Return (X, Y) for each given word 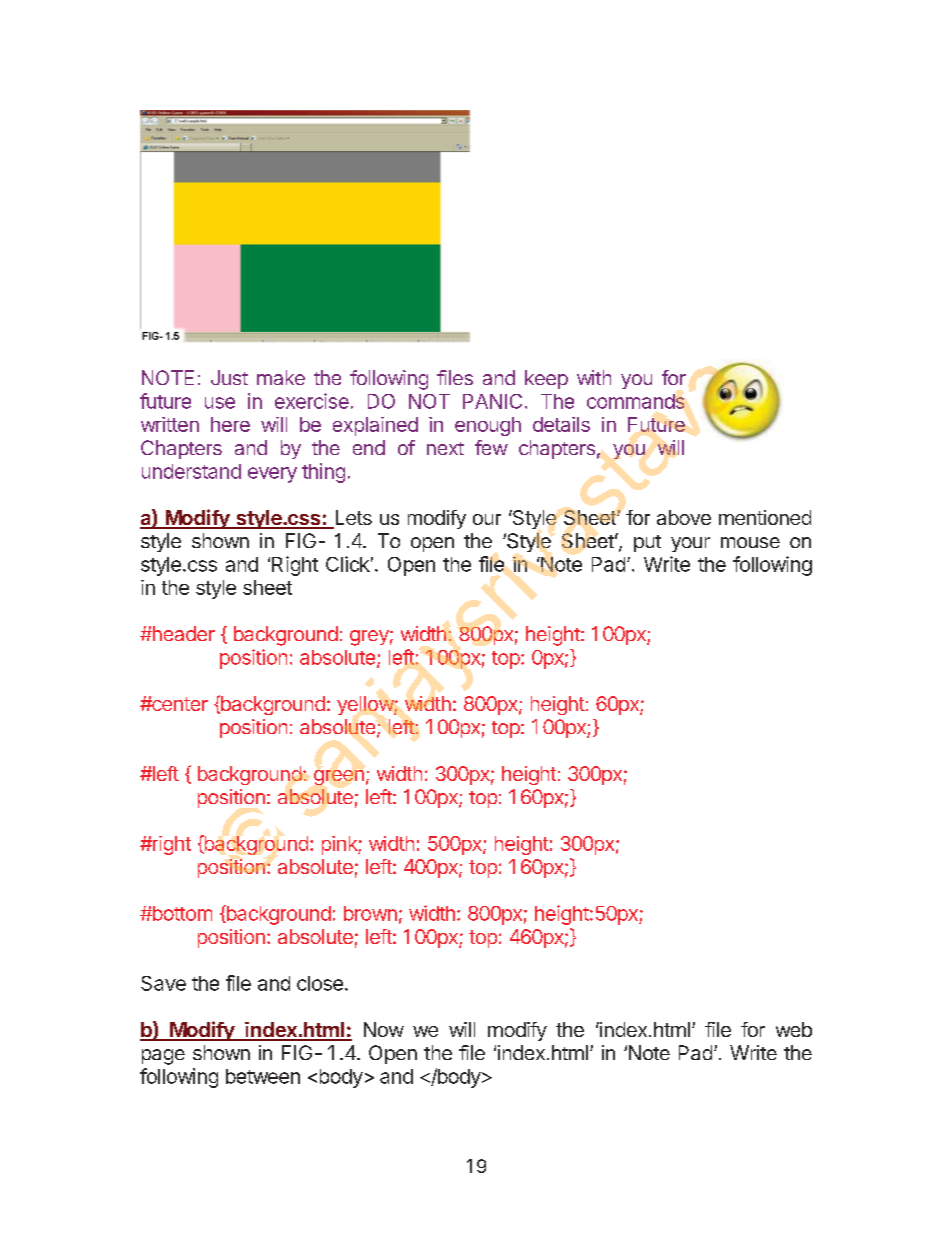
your (690, 544)
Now (384, 1029)
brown (370, 913)
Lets (352, 519)
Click (348, 564)
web (794, 1029)
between (263, 1076)
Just (229, 377)
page (163, 1057)
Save (163, 983)
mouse (750, 542)
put (647, 543)
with (594, 377)
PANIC (492, 401)
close (320, 983)
